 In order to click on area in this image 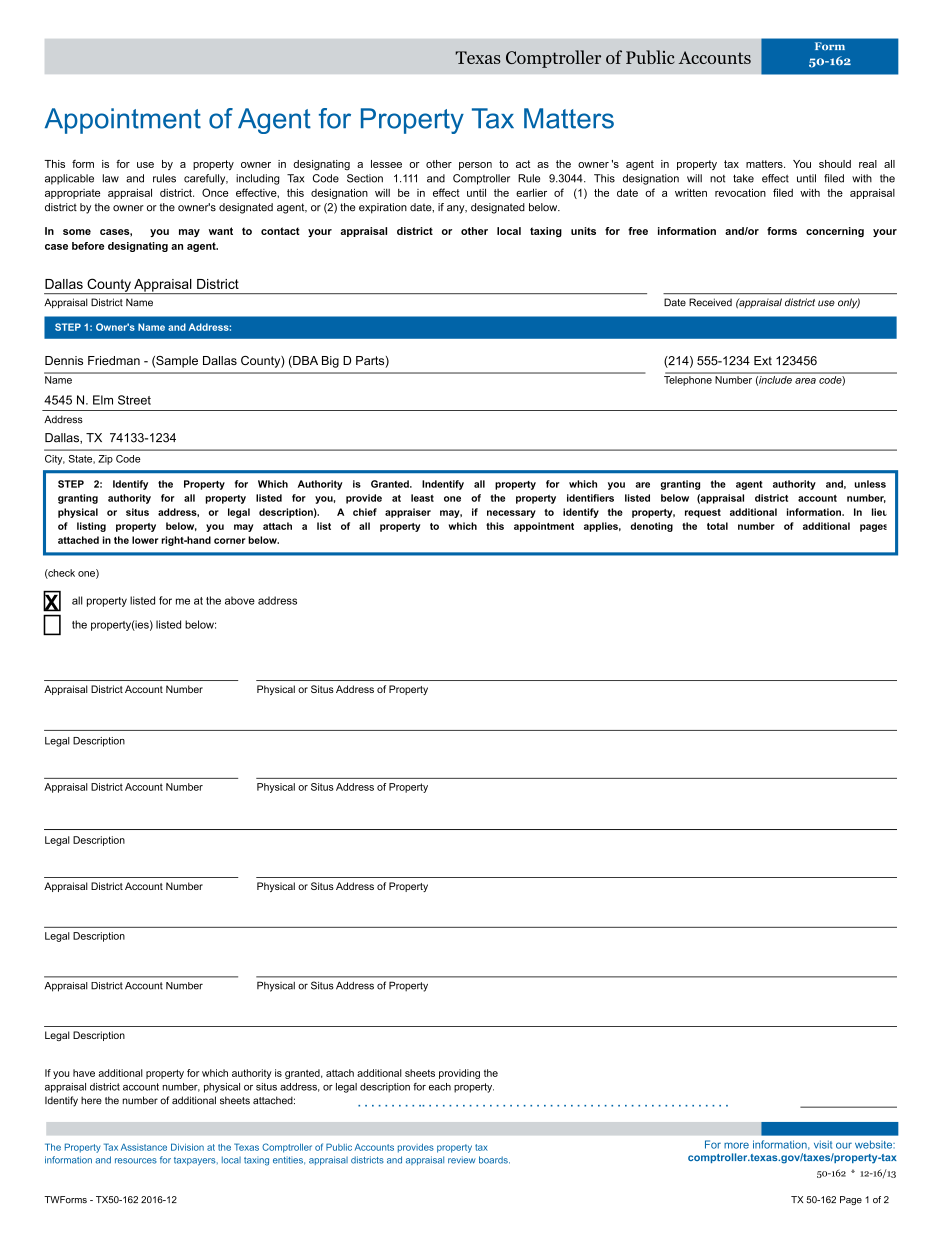, I will do `click(805, 381)`.
